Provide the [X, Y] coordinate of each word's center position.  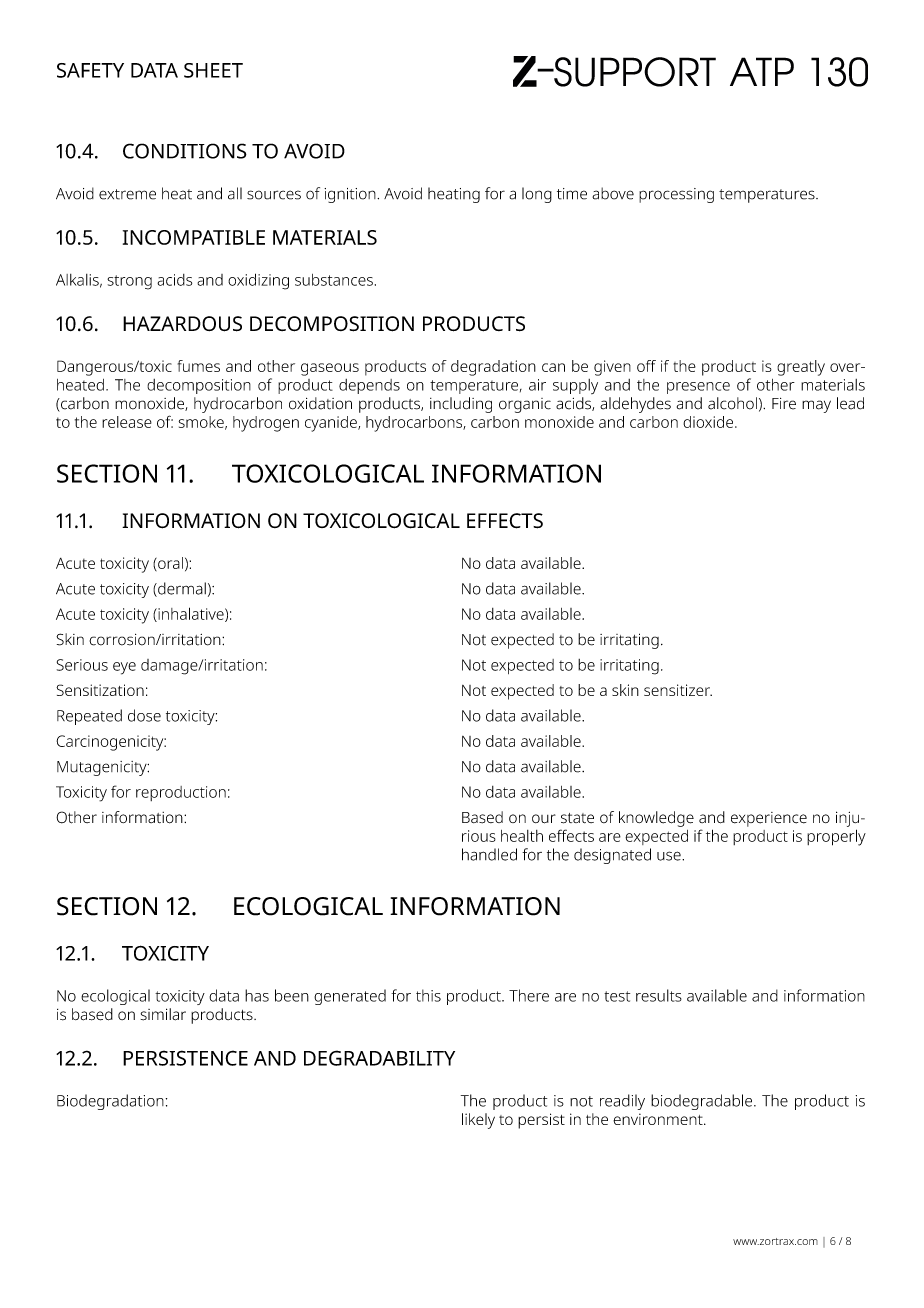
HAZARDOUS [182, 324]
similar [163, 1014]
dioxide [709, 422]
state [577, 818]
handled [489, 854]
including [461, 405]
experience [769, 819]
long [537, 195]
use [670, 856]
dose [144, 715]
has [257, 995]
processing [676, 195]
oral [169, 564]
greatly [801, 368]
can [553, 367]
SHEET [213, 70]
